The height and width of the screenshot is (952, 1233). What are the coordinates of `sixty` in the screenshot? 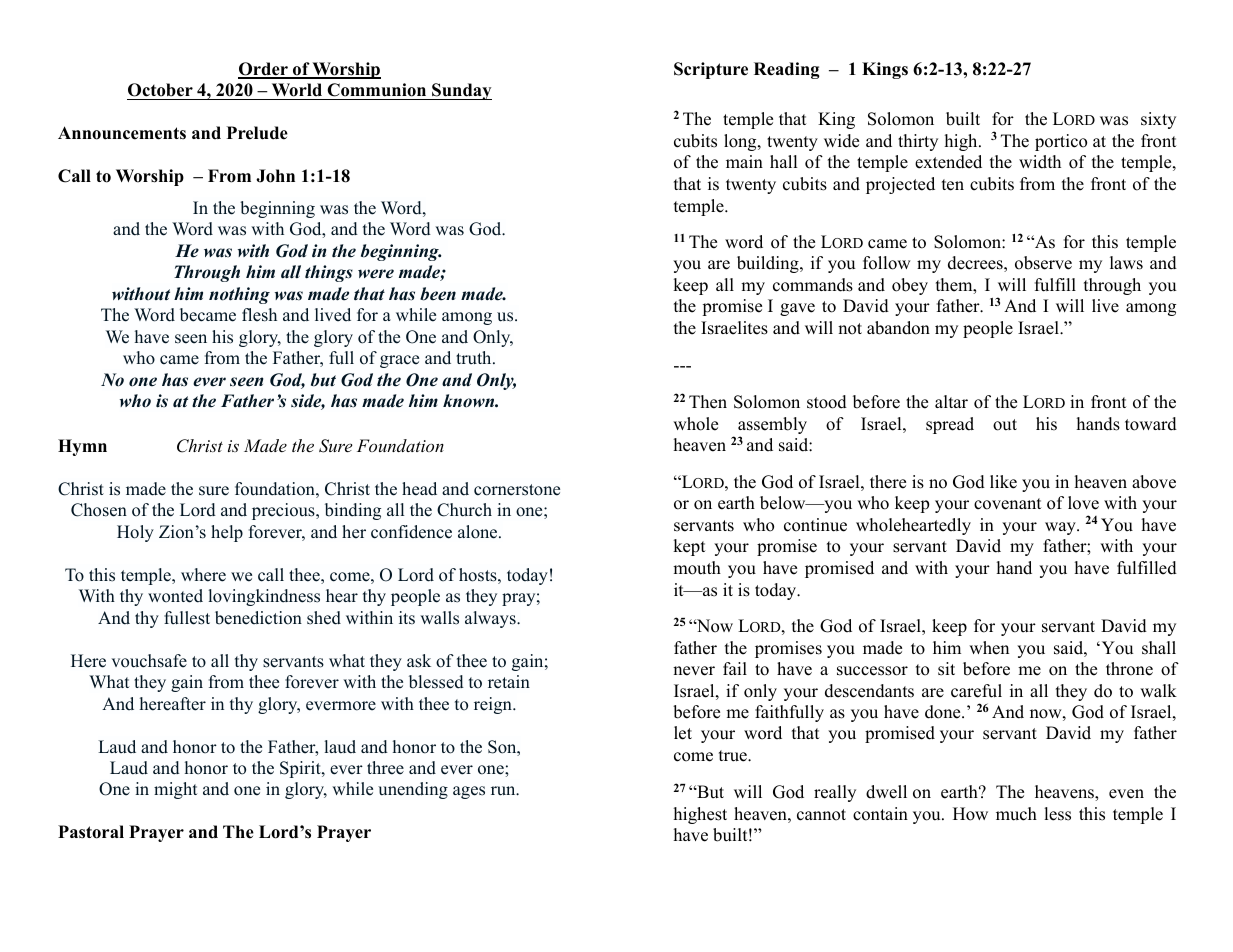 It's located at (1158, 120).
